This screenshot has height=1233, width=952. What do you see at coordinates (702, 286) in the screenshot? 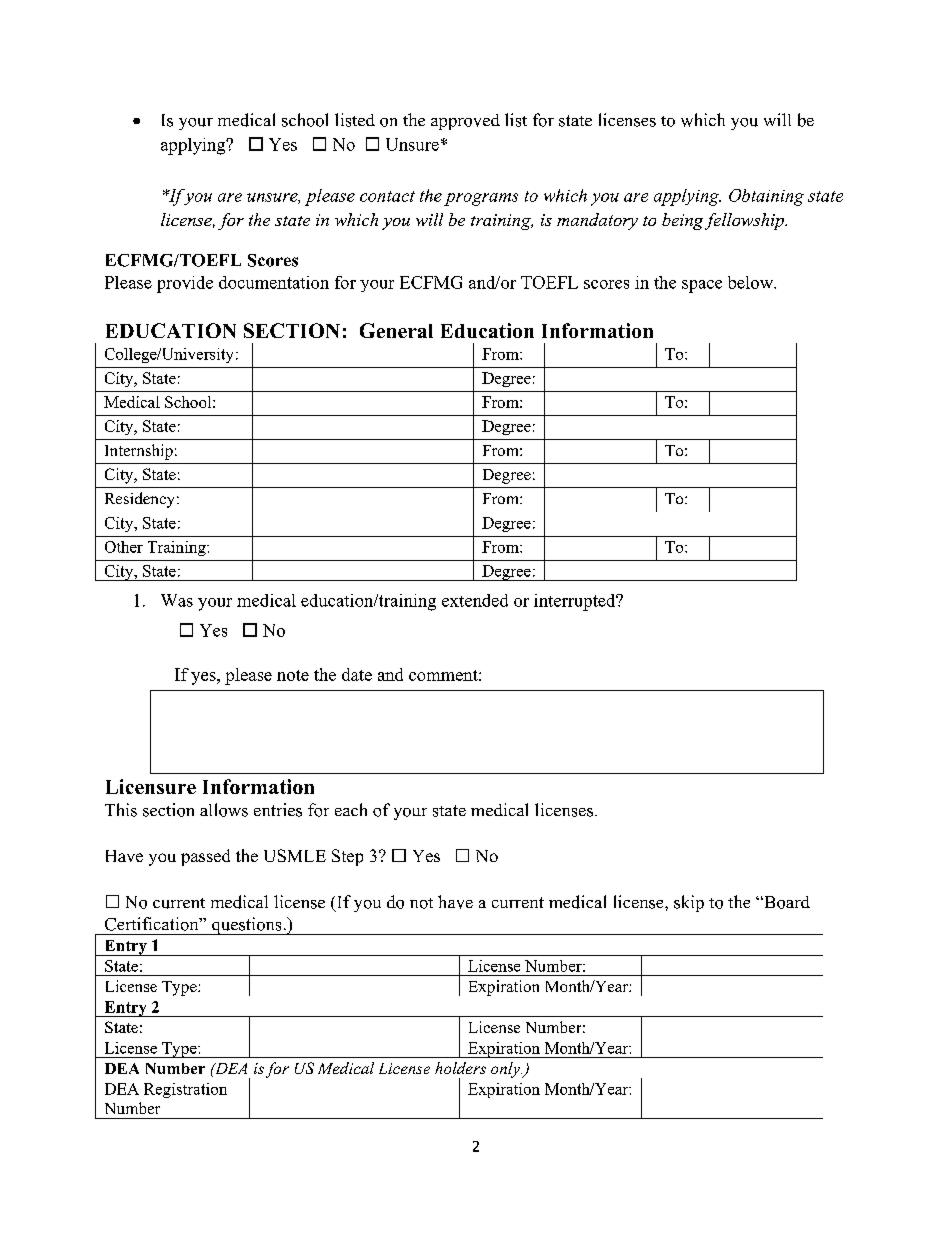
I see `space` at bounding box center [702, 286].
